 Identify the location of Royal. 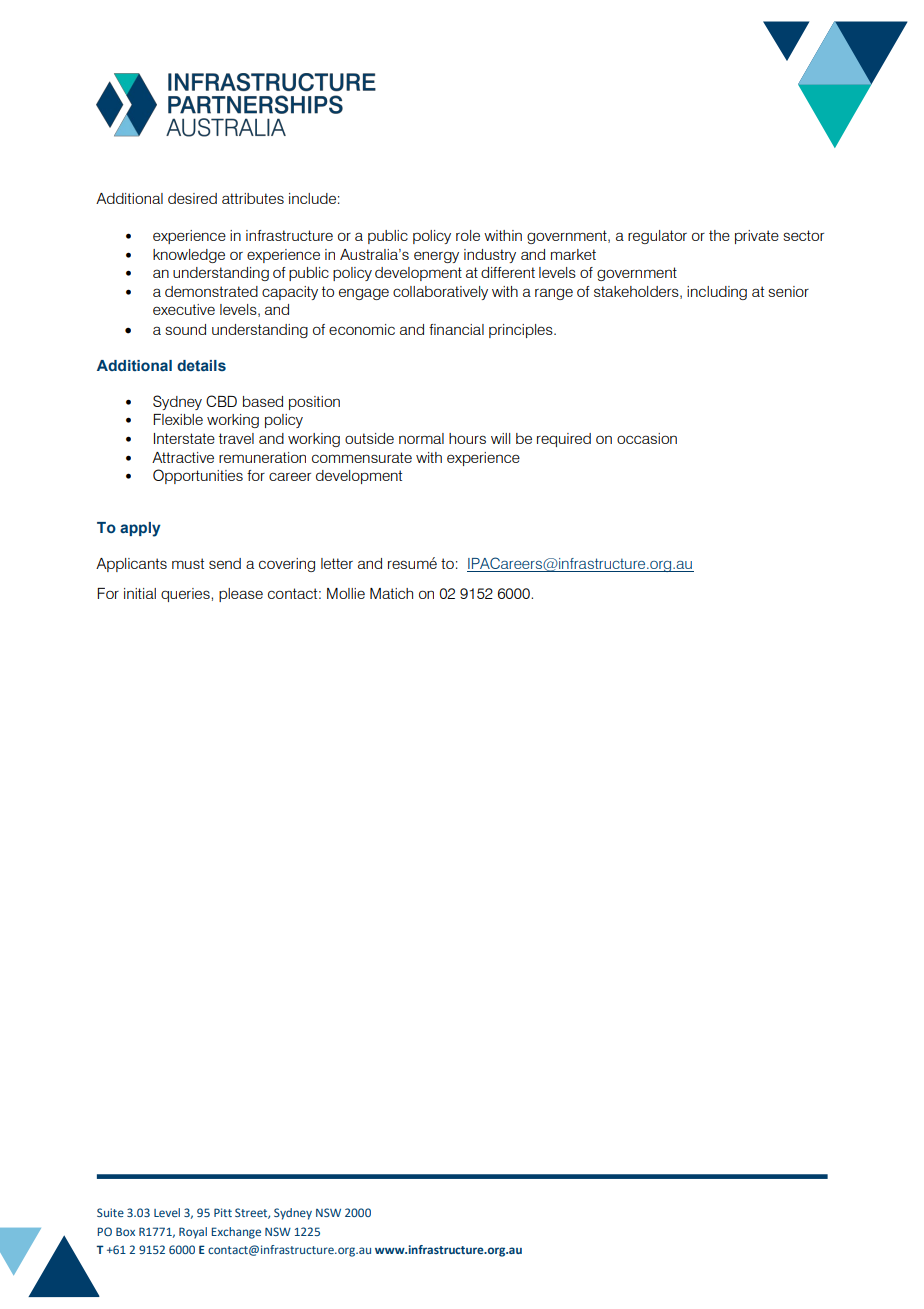
(193, 1233).
